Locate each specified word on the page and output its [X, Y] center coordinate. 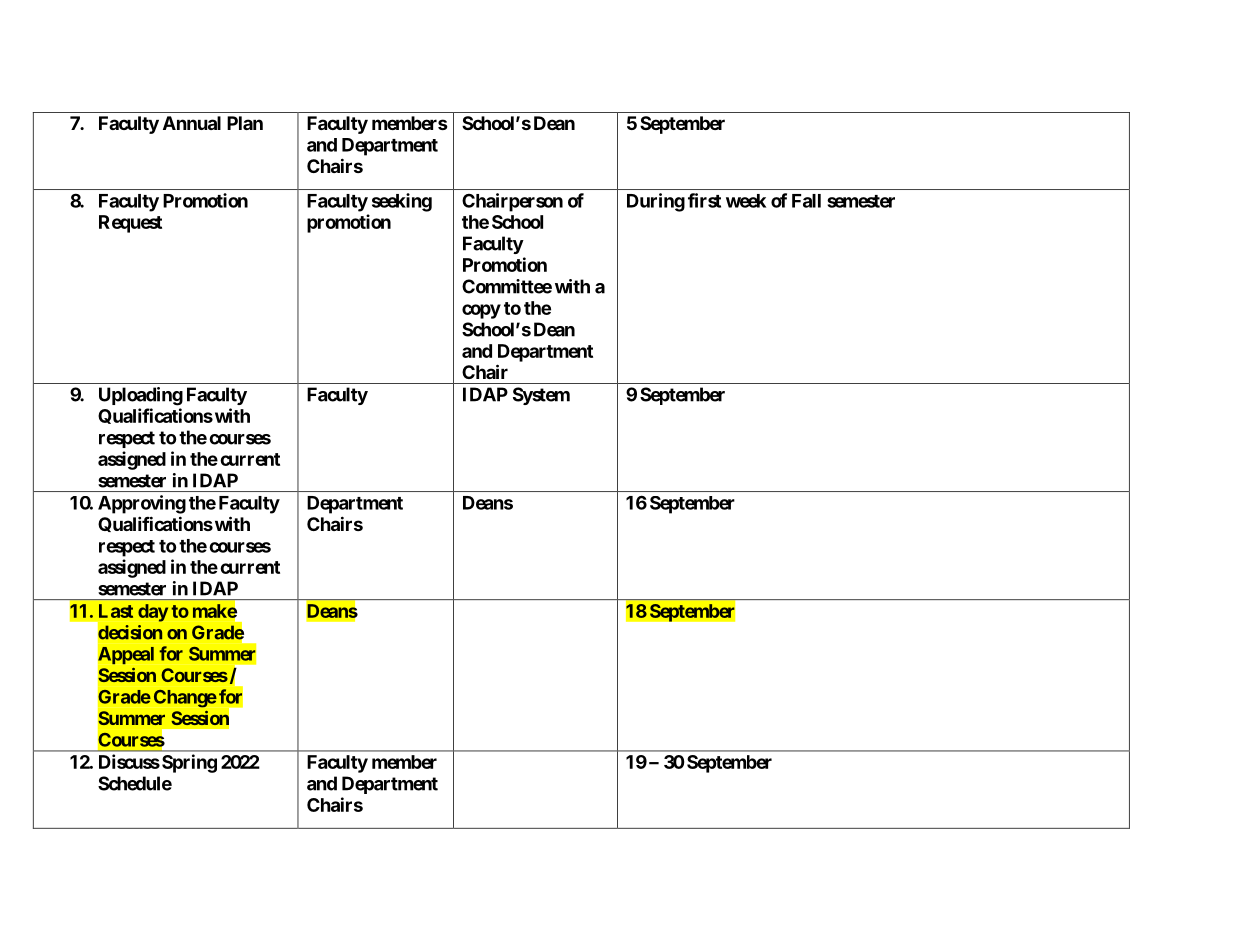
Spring [189, 763]
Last [116, 611]
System [541, 396]
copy [481, 311]
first [704, 200]
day [153, 613]
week [746, 201]
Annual [192, 123]
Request [130, 224]
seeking [402, 202]
